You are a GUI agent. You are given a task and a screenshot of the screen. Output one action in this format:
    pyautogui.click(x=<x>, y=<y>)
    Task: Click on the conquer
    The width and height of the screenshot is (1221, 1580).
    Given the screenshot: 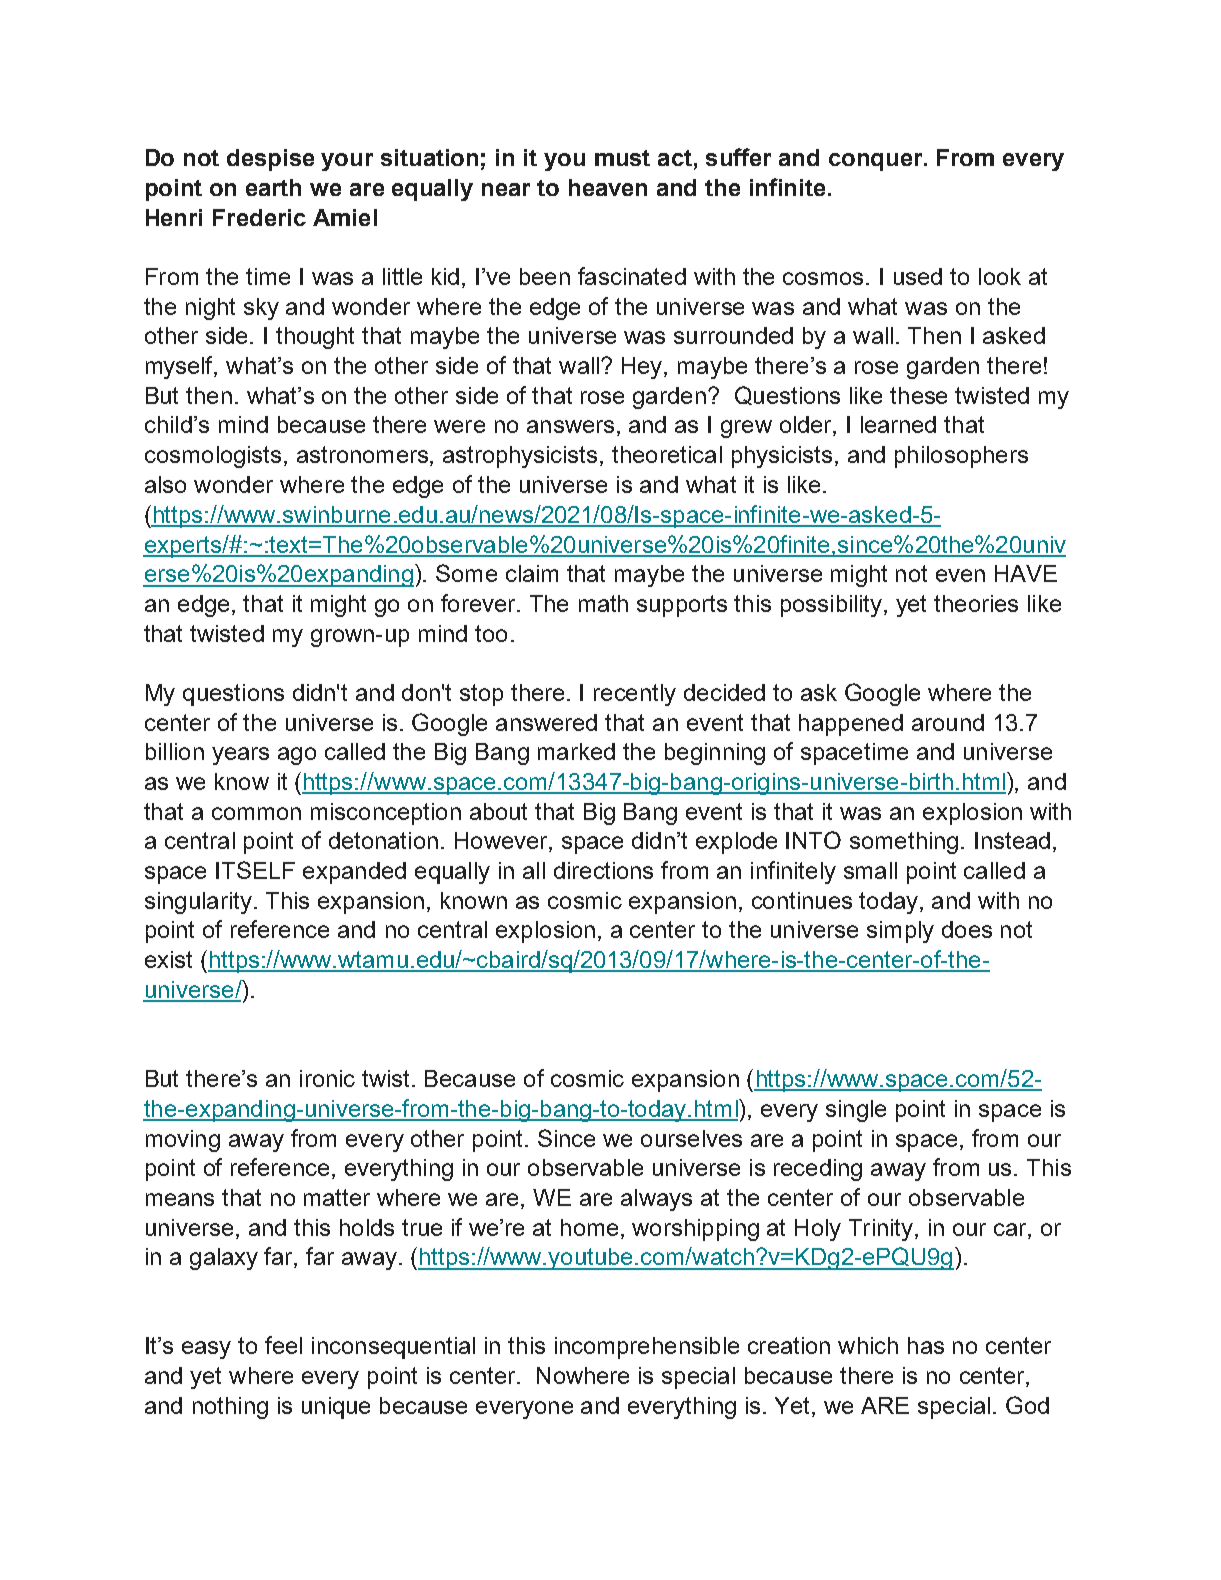 What is the action you would take?
    pyautogui.click(x=877, y=162)
